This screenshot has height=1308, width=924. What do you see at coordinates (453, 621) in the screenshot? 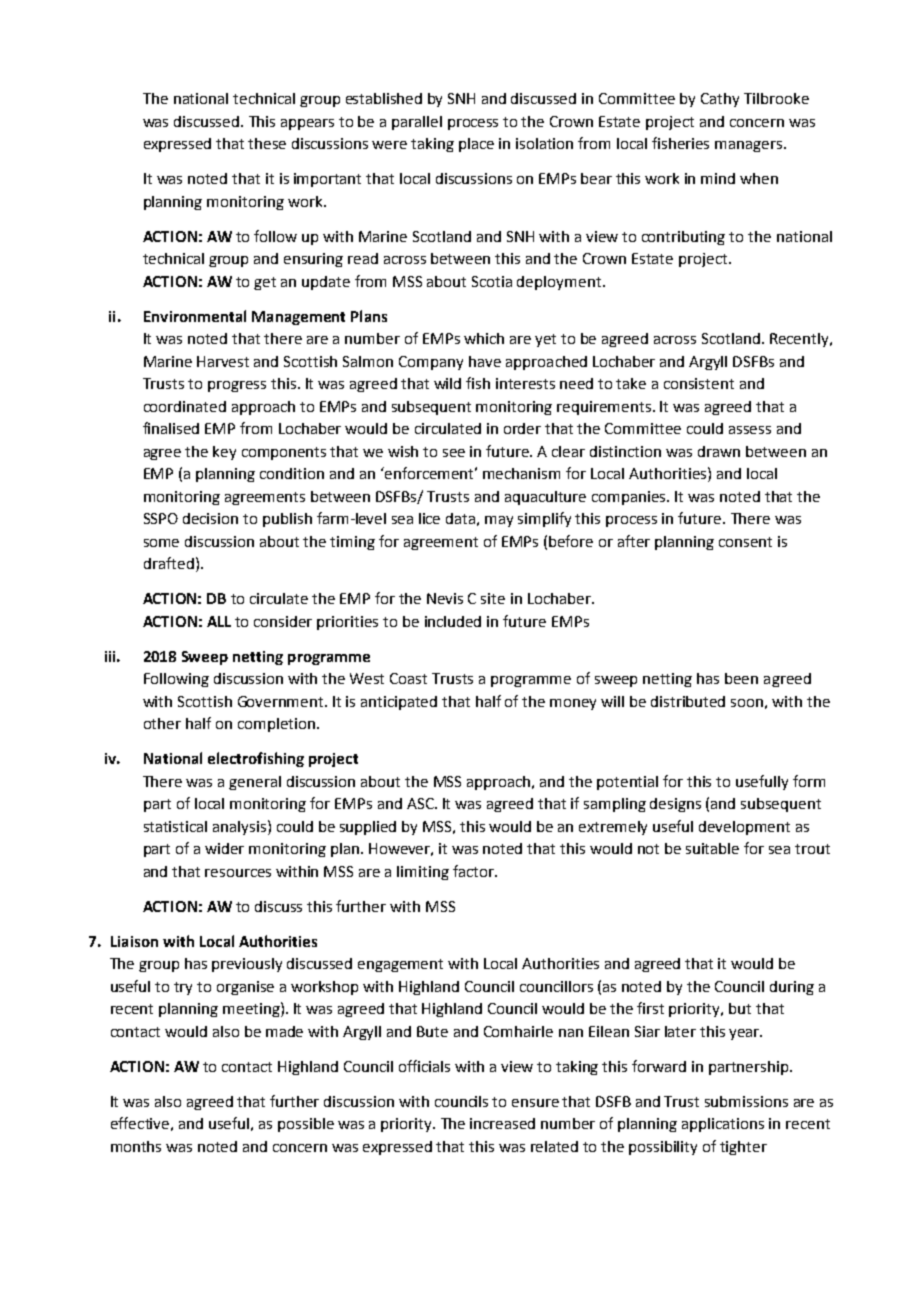
I see `included` at bounding box center [453, 621].
